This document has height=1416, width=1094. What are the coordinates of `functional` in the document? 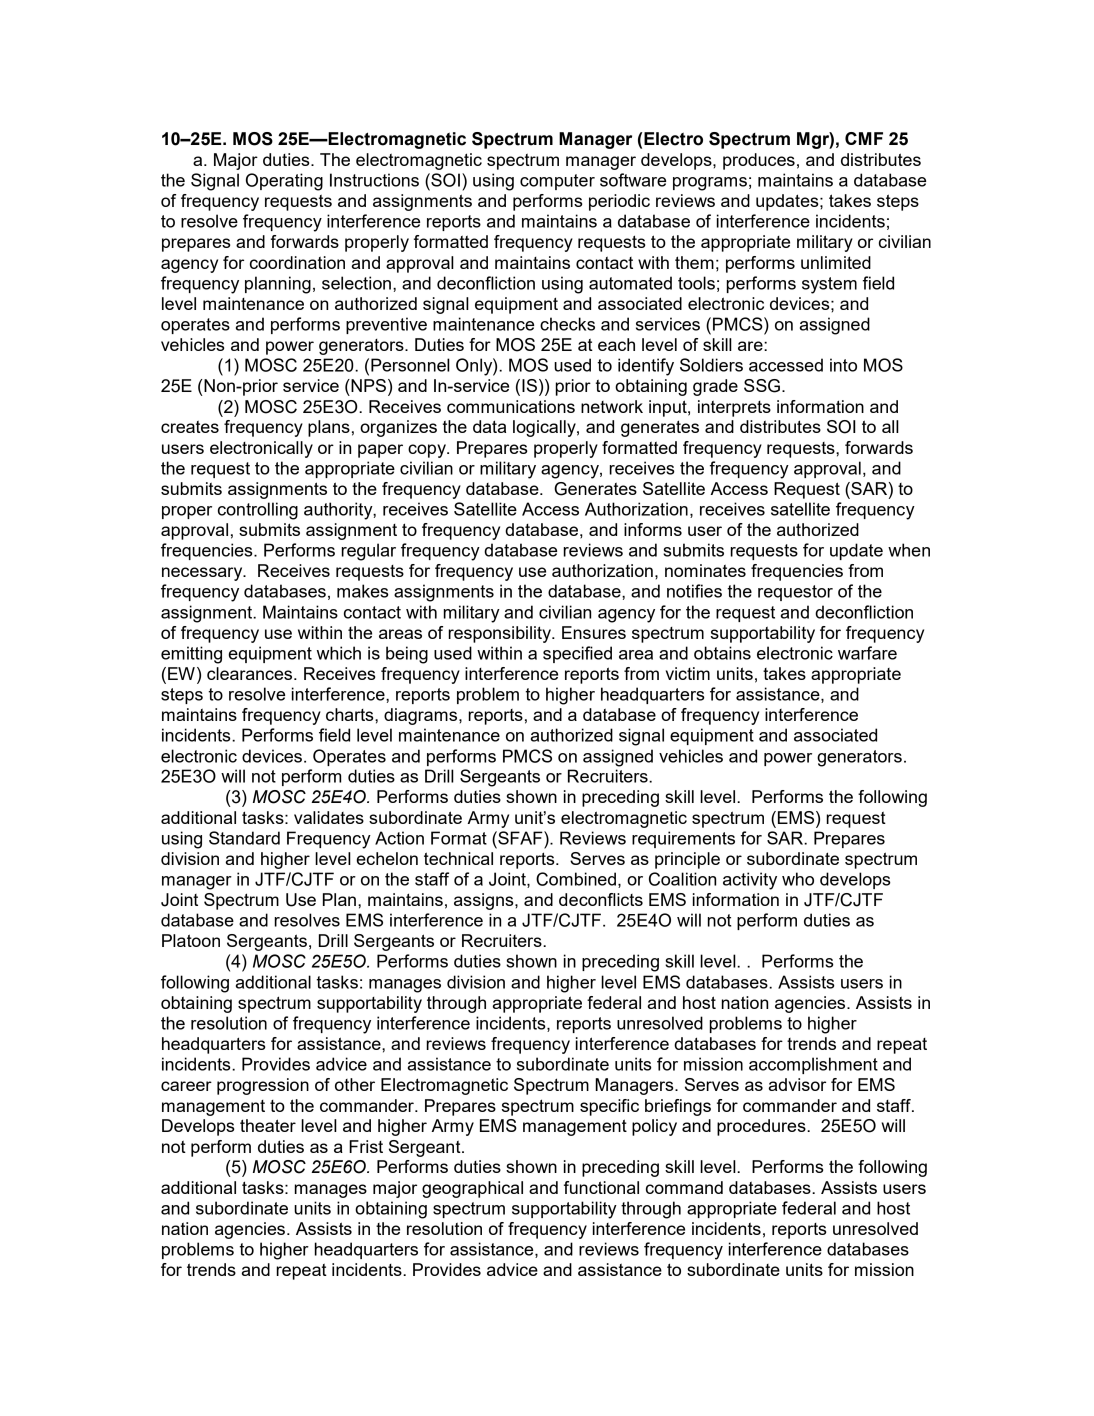 It's located at (601, 1187).
